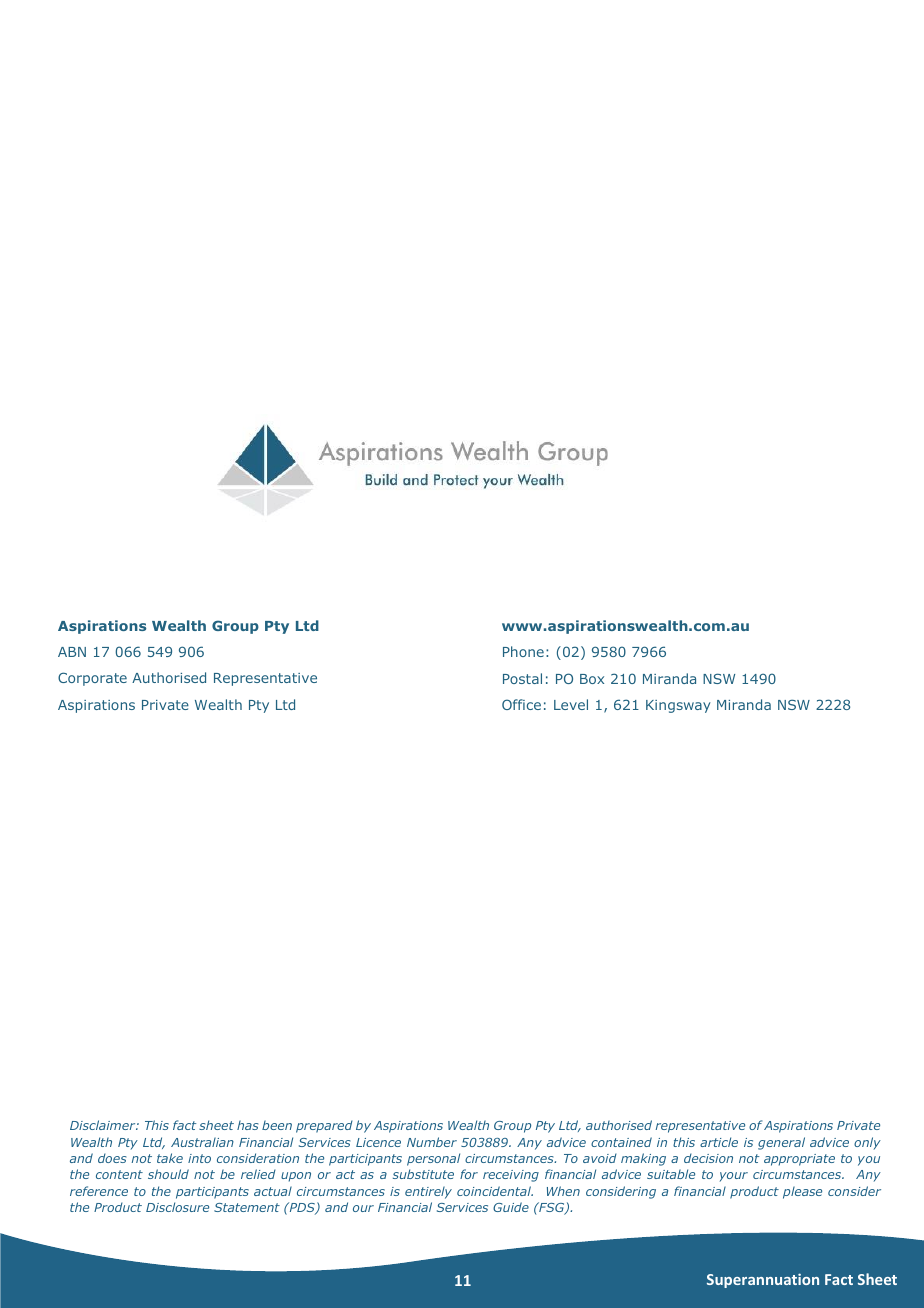 Image resolution: width=924 pixels, height=1308 pixels. Describe the element at coordinates (571, 704) in the screenshot. I see `Level` at that location.
